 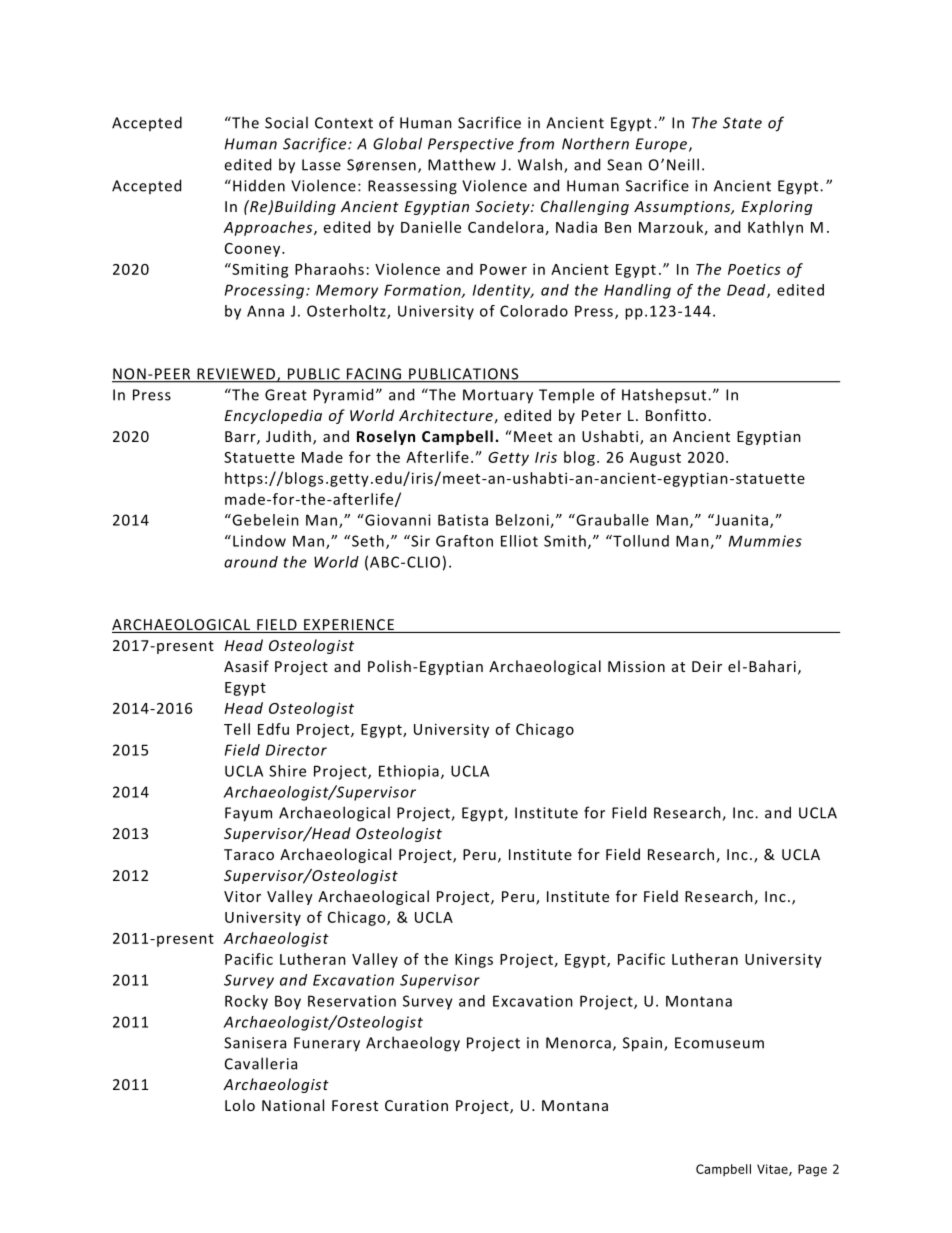 What do you see at coordinates (293, 1105) in the screenshot?
I see `National` at bounding box center [293, 1105].
